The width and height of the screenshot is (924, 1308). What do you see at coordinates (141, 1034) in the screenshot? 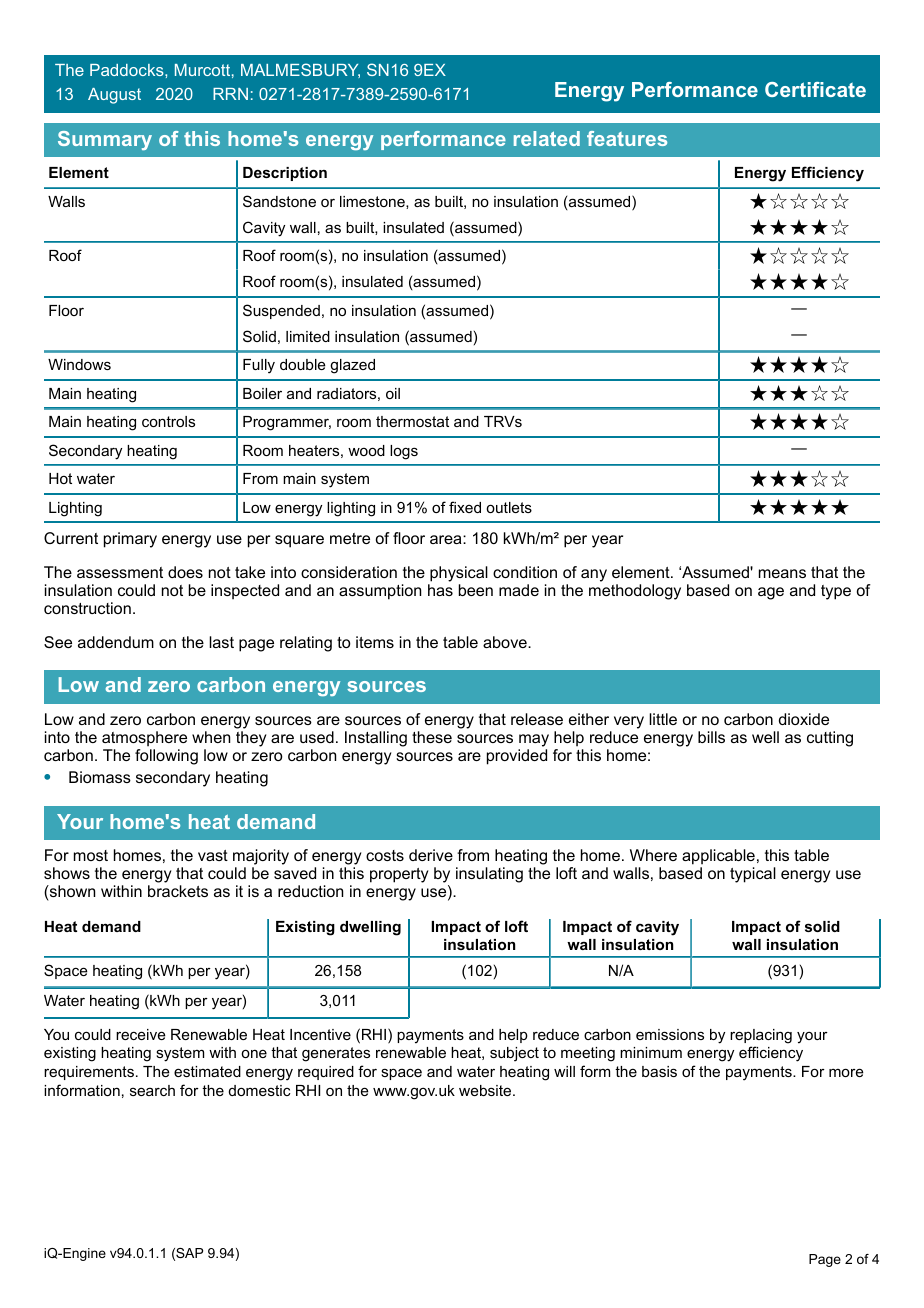
I see `receive` at bounding box center [141, 1034].
